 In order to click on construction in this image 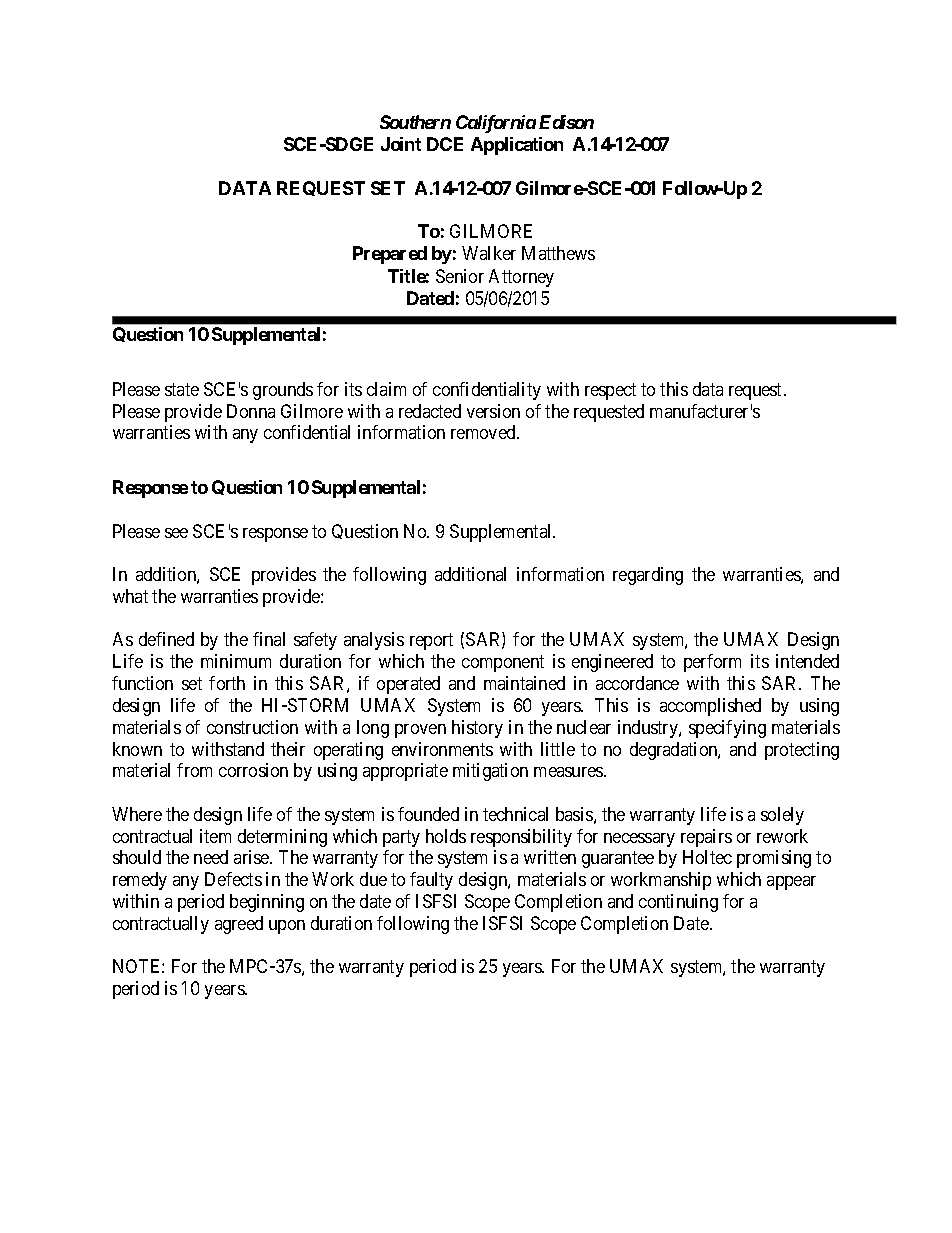, I will do `click(252, 727)`.
